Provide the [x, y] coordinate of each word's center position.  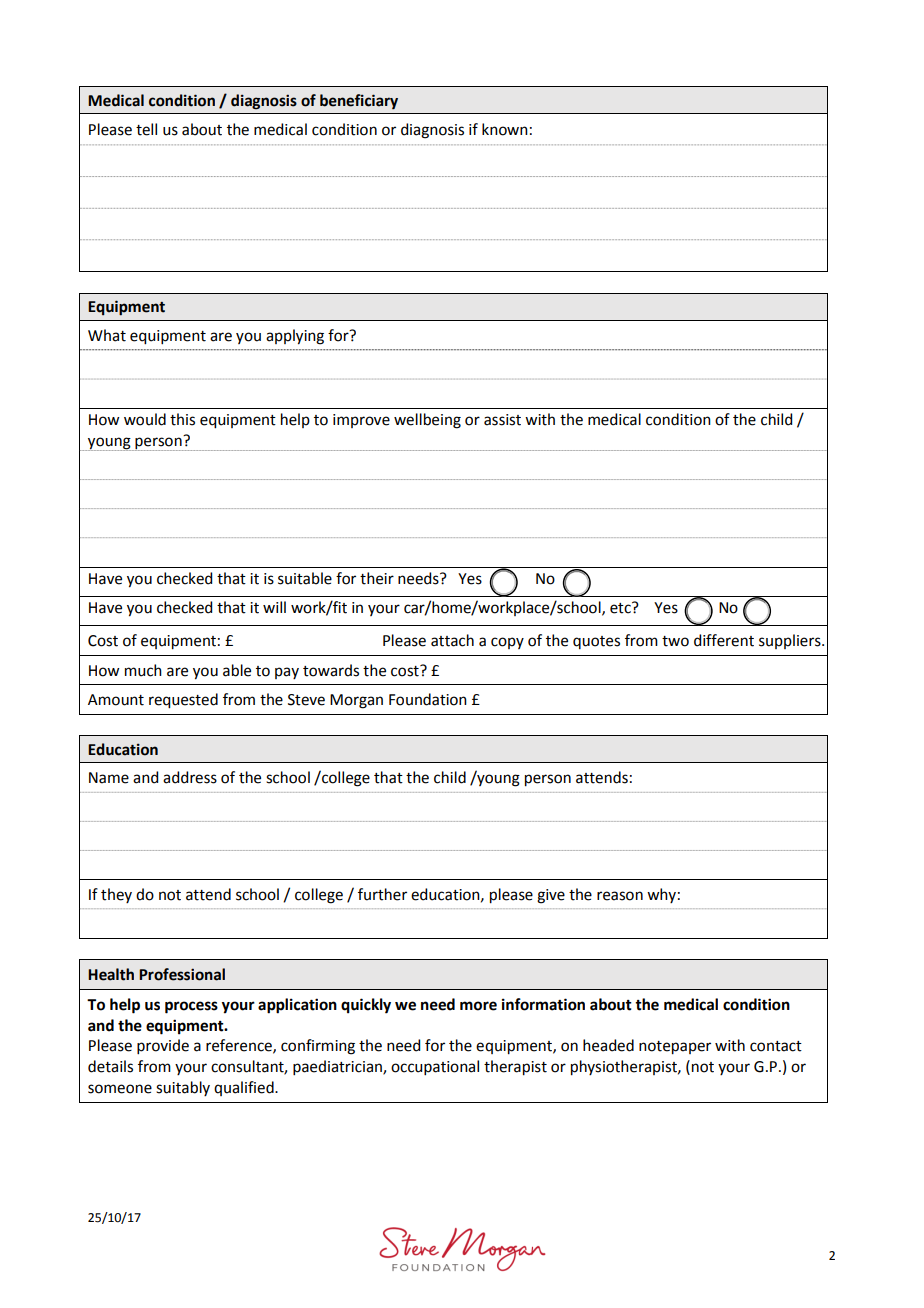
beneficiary [359, 101]
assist [502, 420]
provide [163, 1046]
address [190, 777]
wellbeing [427, 421]
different [724, 640]
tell [146, 129]
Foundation [428, 699]
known [505, 129]
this [182, 419]
